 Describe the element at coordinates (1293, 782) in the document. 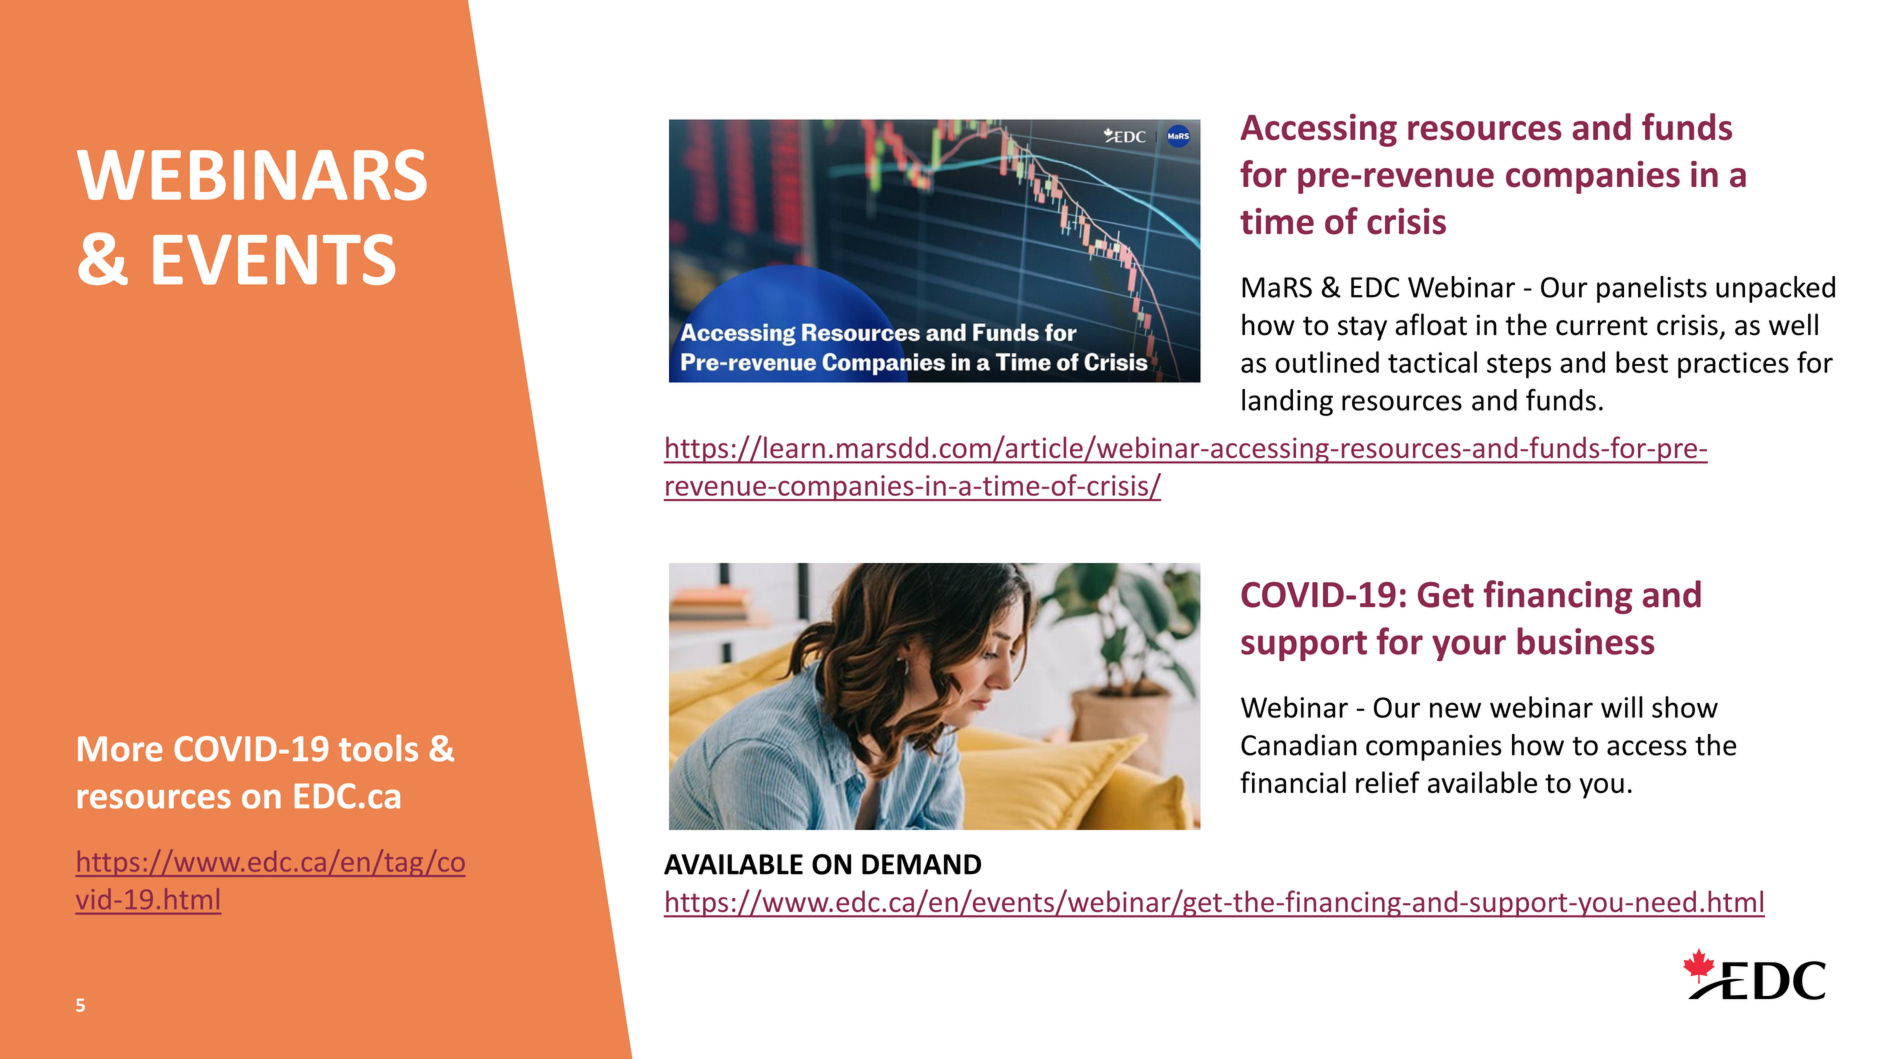

I see `financial` at that location.
